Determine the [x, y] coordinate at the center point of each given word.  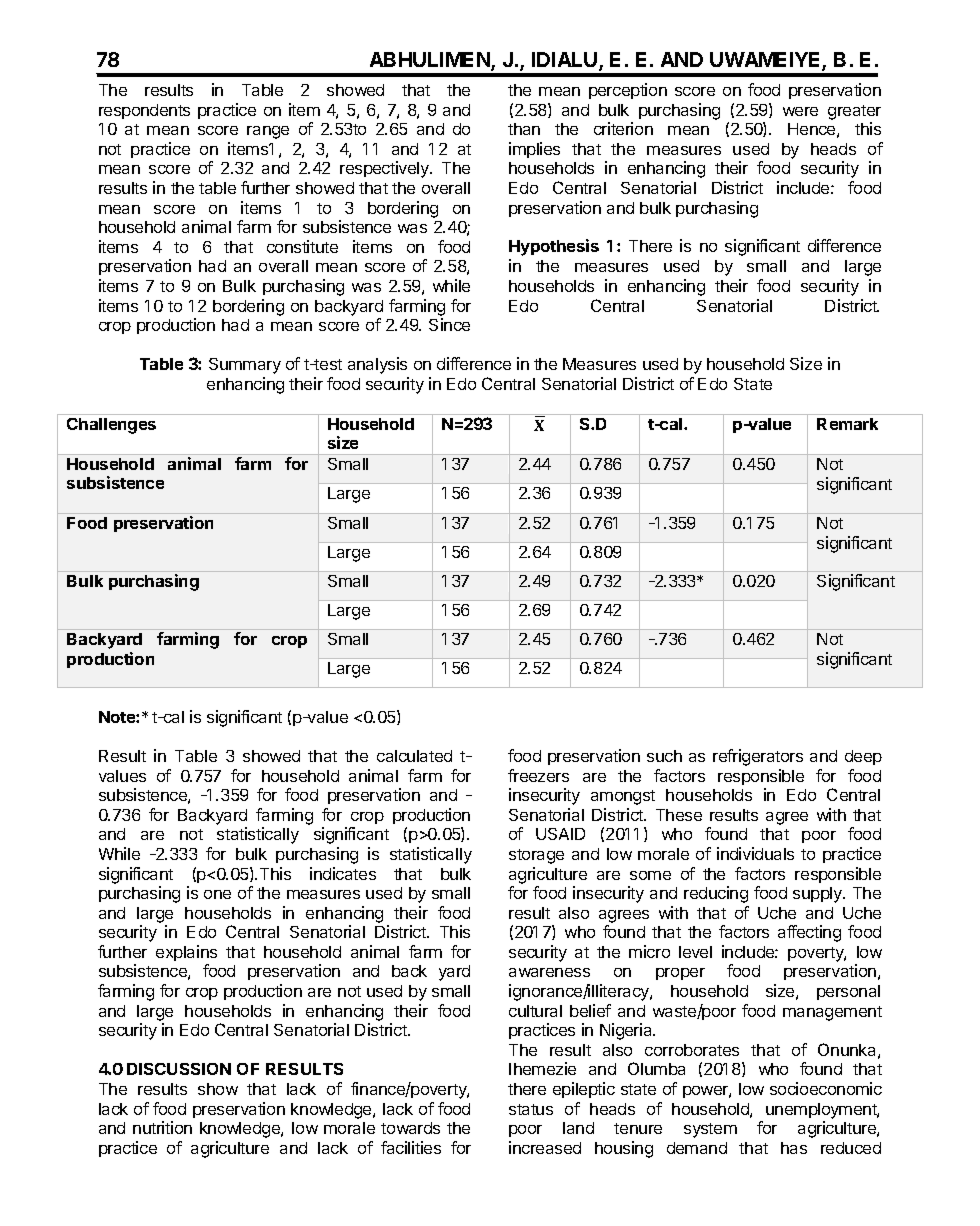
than [524, 129]
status [531, 1109]
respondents [144, 111]
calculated [414, 756]
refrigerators [758, 757]
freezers [538, 775]
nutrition [162, 1127]
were [800, 111]
